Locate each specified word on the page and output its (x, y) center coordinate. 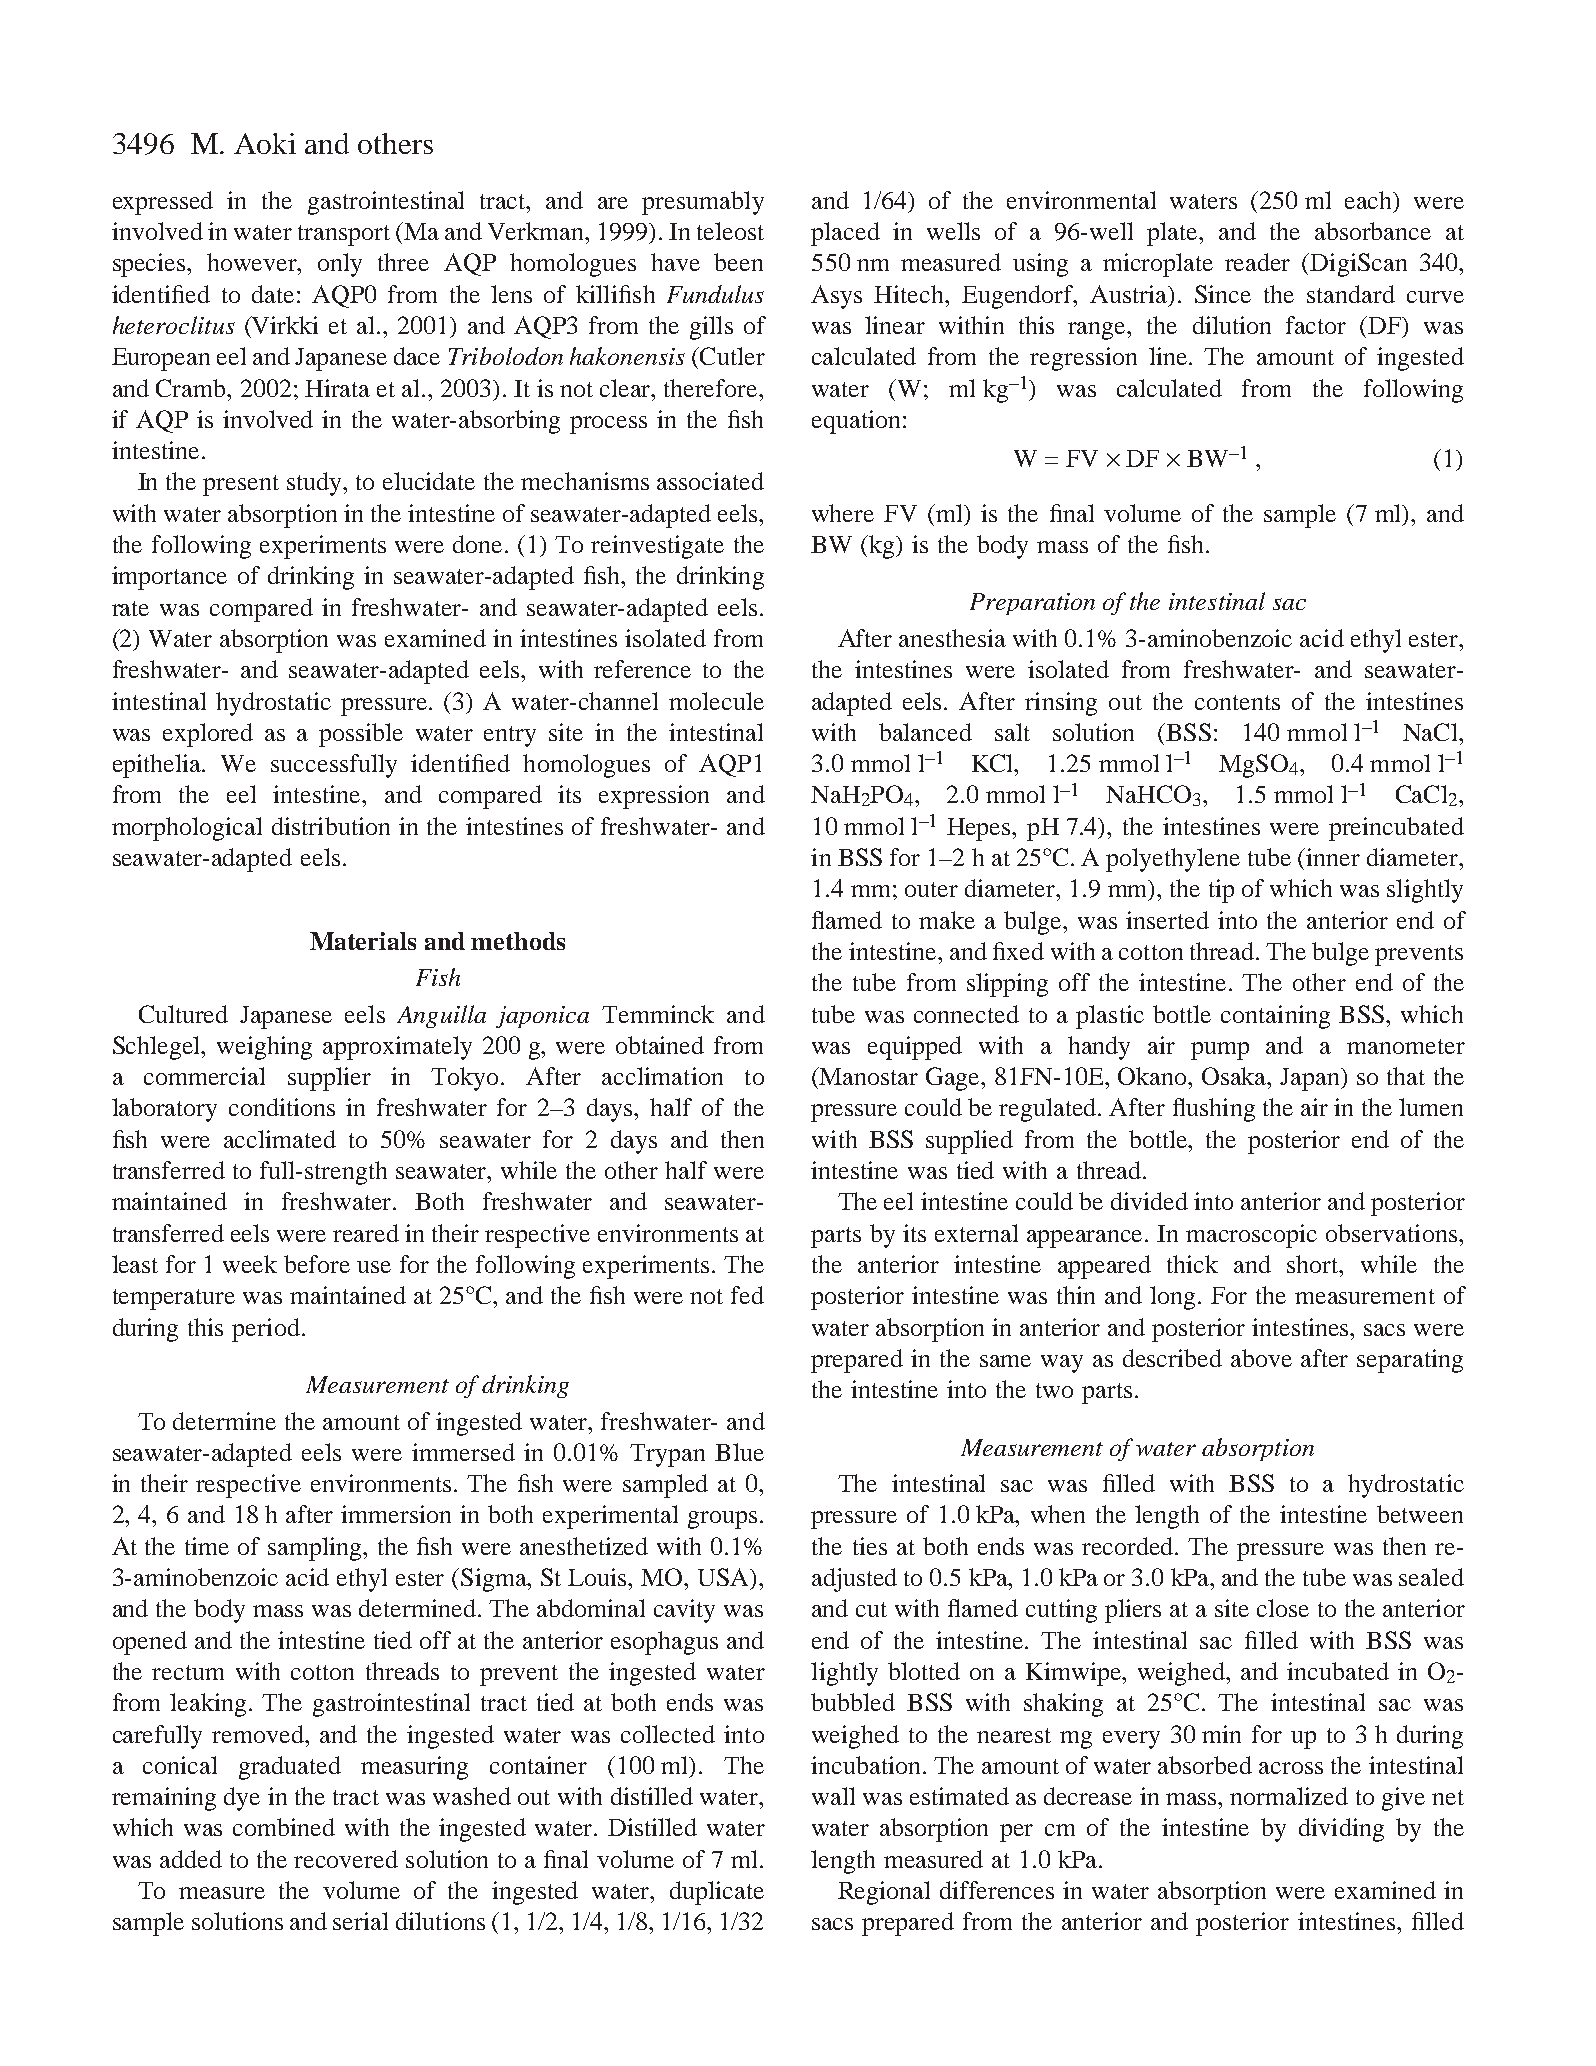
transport (344, 235)
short (1314, 1264)
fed (747, 1295)
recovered (346, 1859)
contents (1237, 702)
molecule (716, 701)
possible (361, 735)
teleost (730, 231)
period (266, 1330)
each (1370, 200)
